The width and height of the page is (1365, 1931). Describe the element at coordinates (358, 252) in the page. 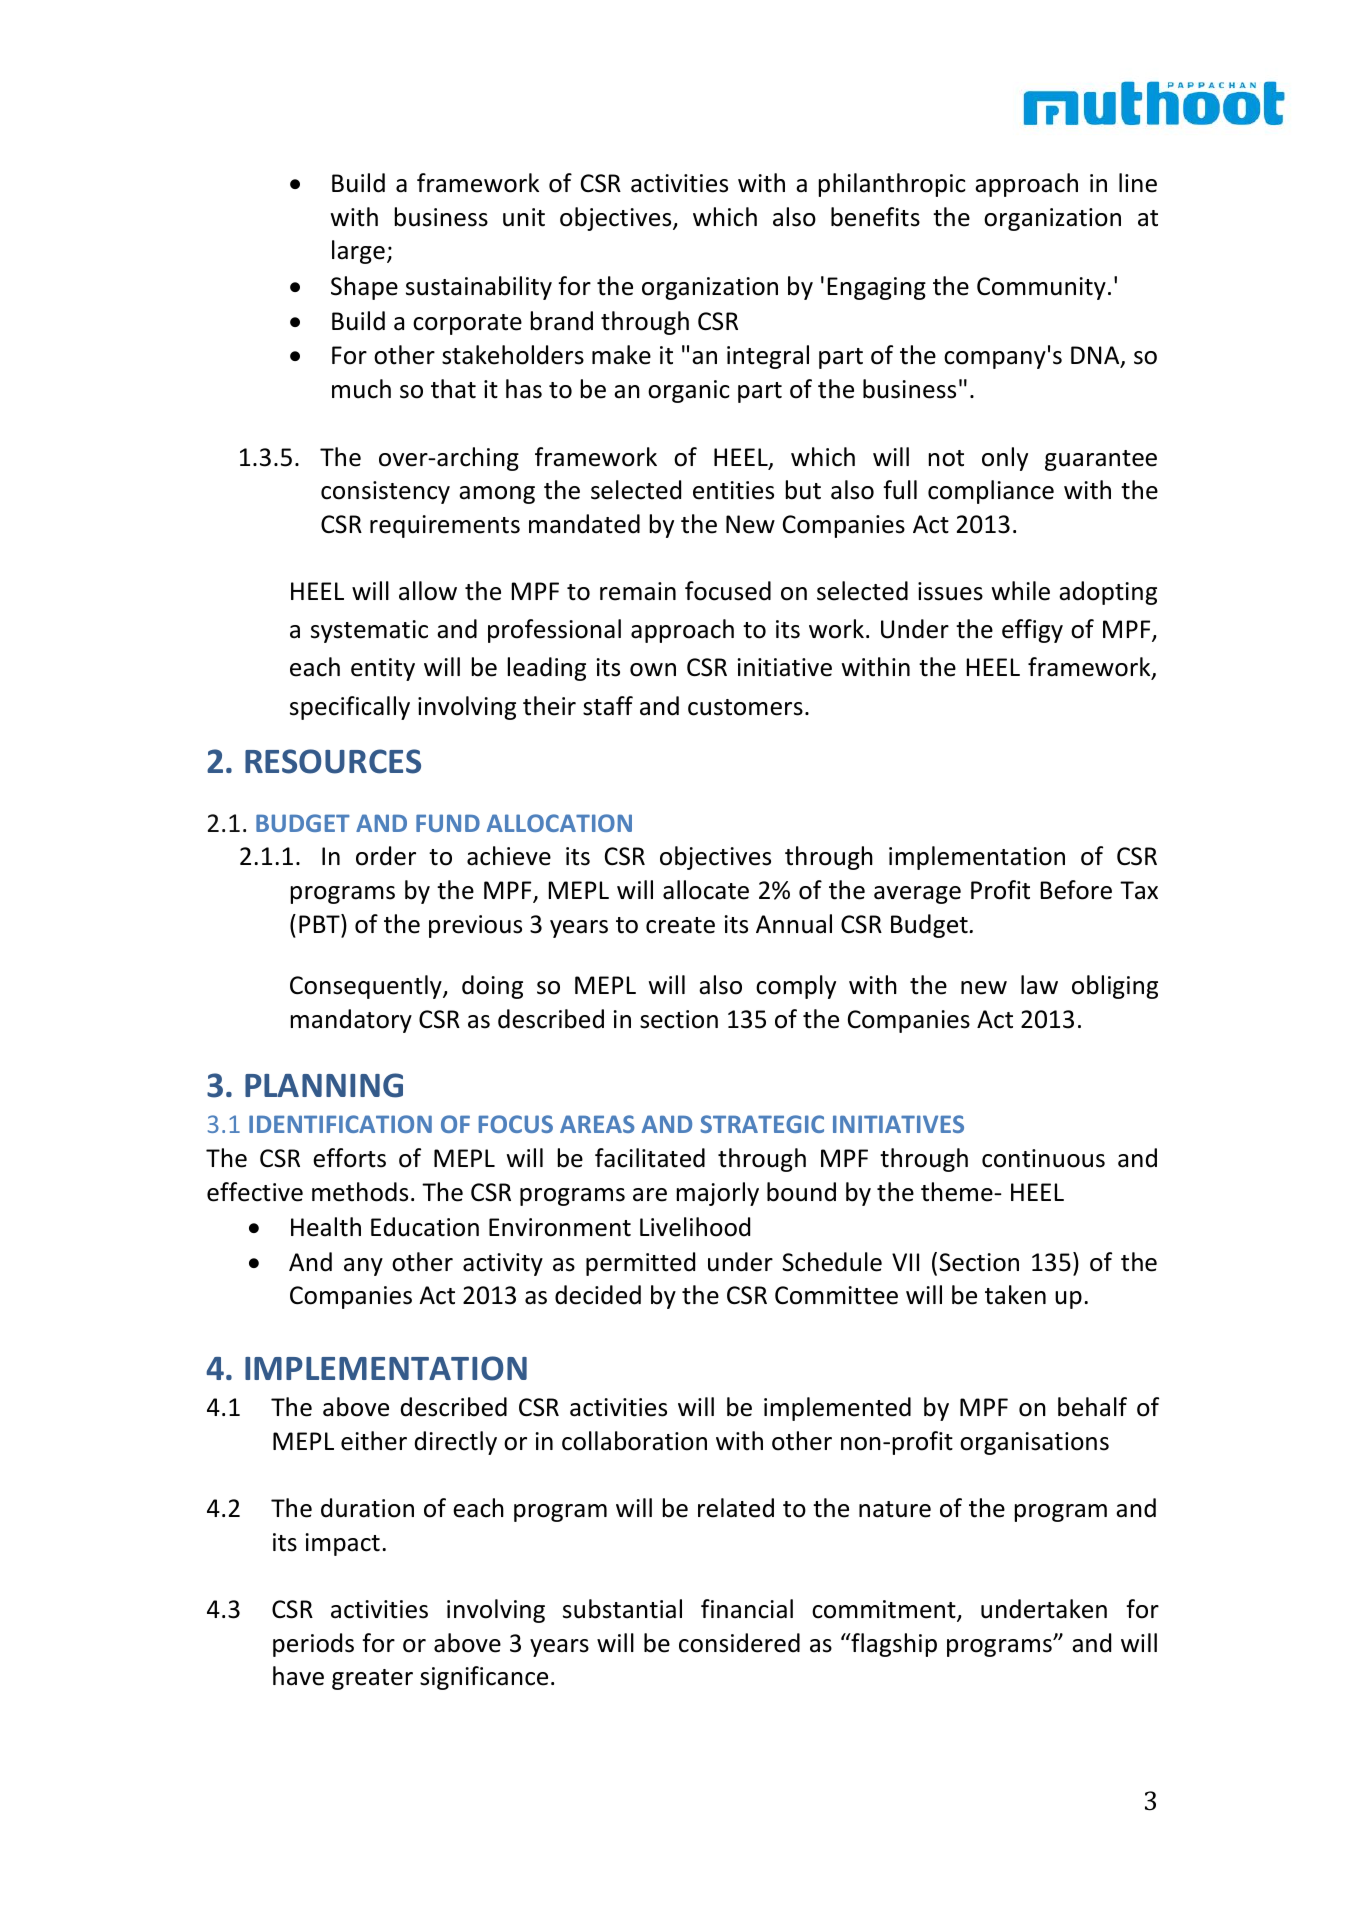

I see `large` at that location.
